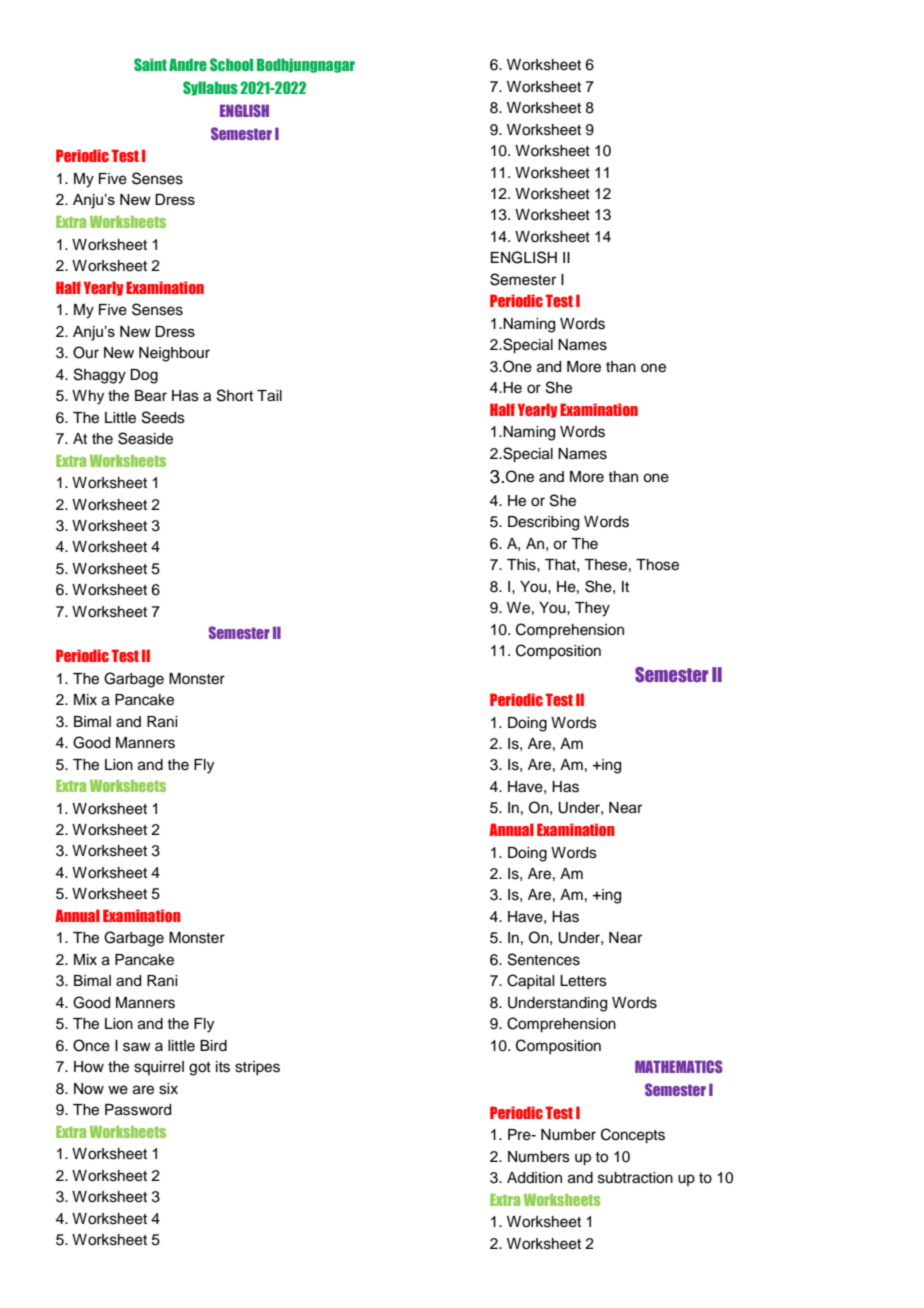 This screenshot has height=1308, width=924. What do you see at coordinates (150, 64) in the screenshot?
I see `Saint` at bounding box center [150, 64].
